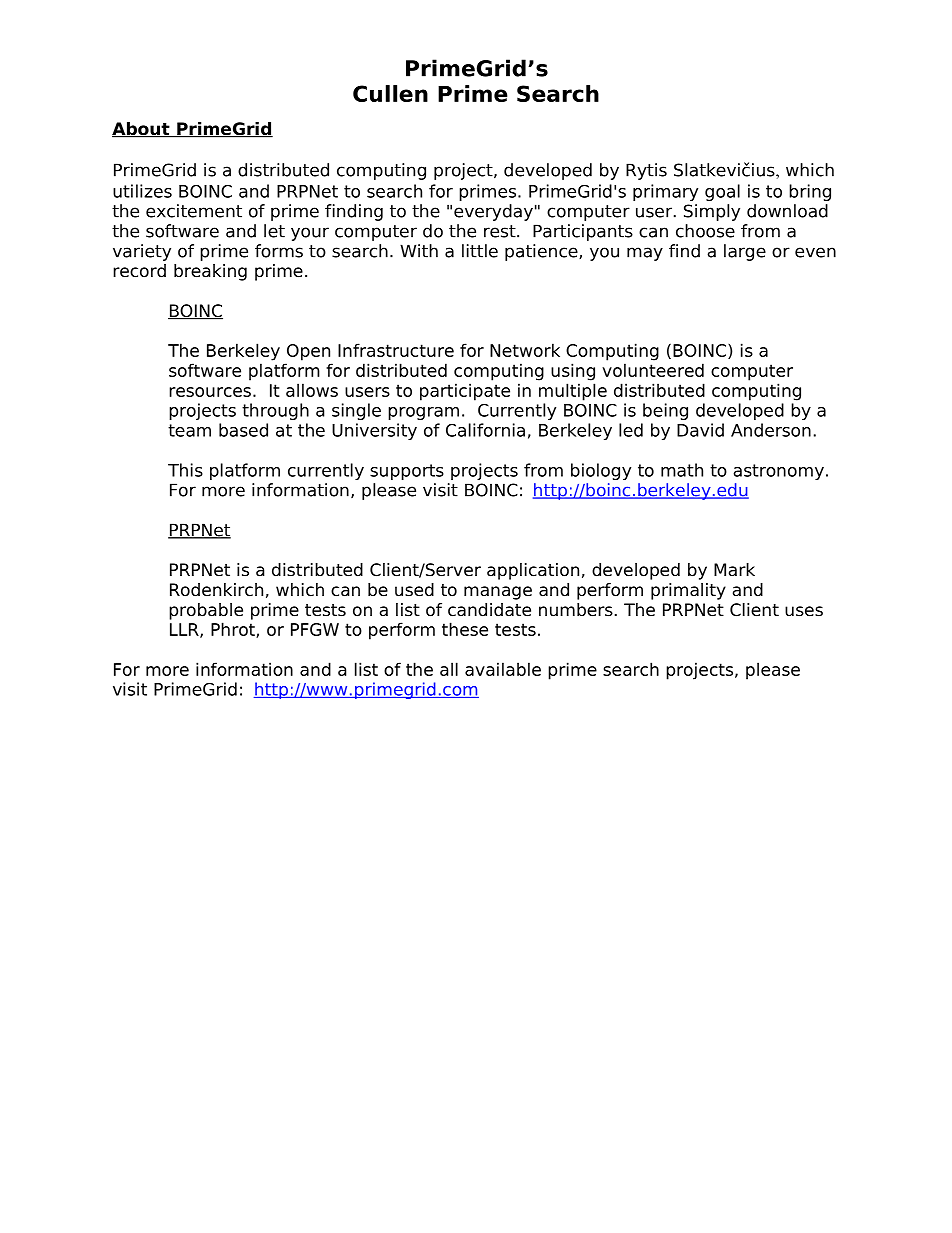 The image size is (952, 1233). Describe the element at coordinates (734, 570) in the page. I see `Mark` at that location.
